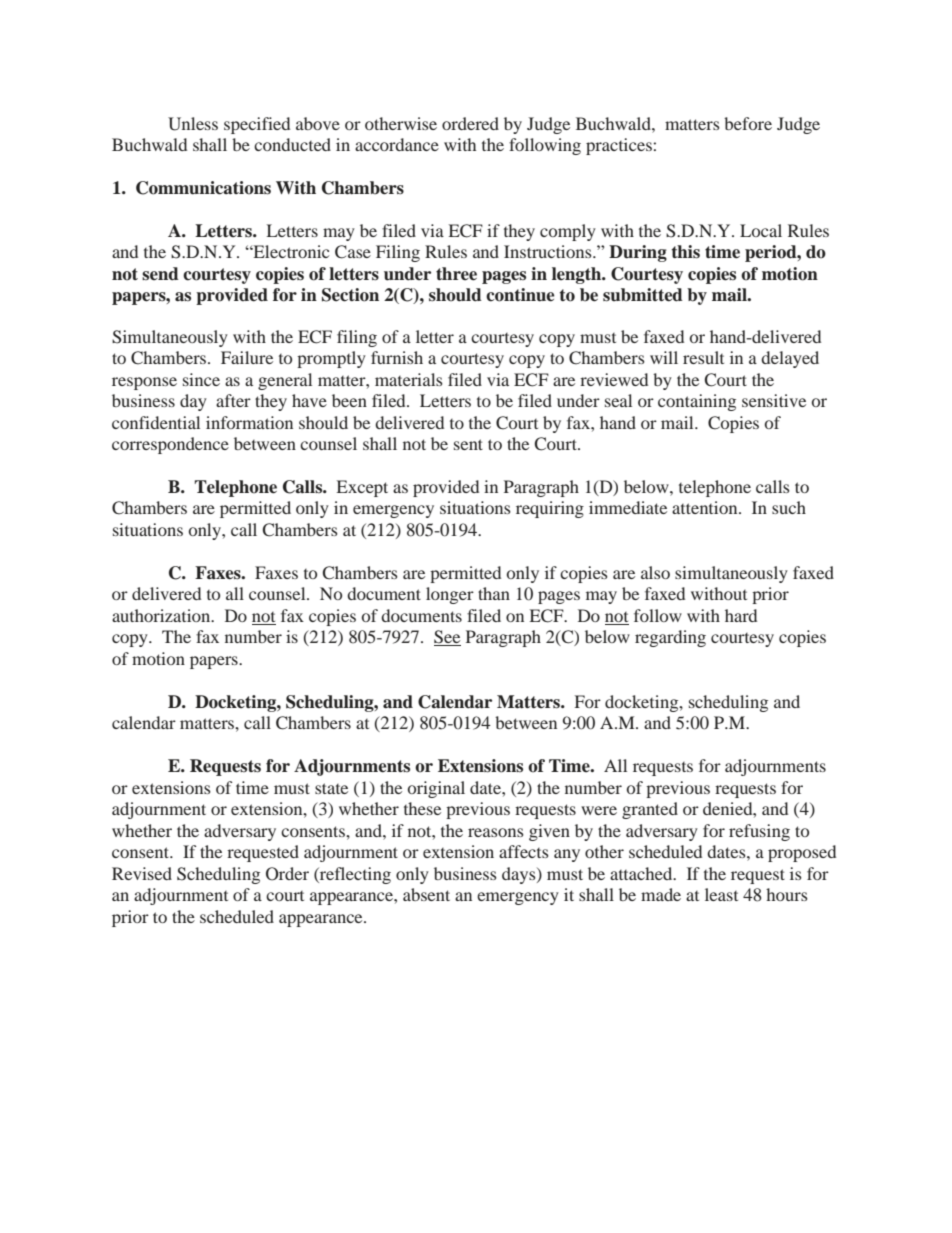  What do you see at coordinates (247, 357) in the screenshot?
I see `Failure` at bounding box center [247, 357].
